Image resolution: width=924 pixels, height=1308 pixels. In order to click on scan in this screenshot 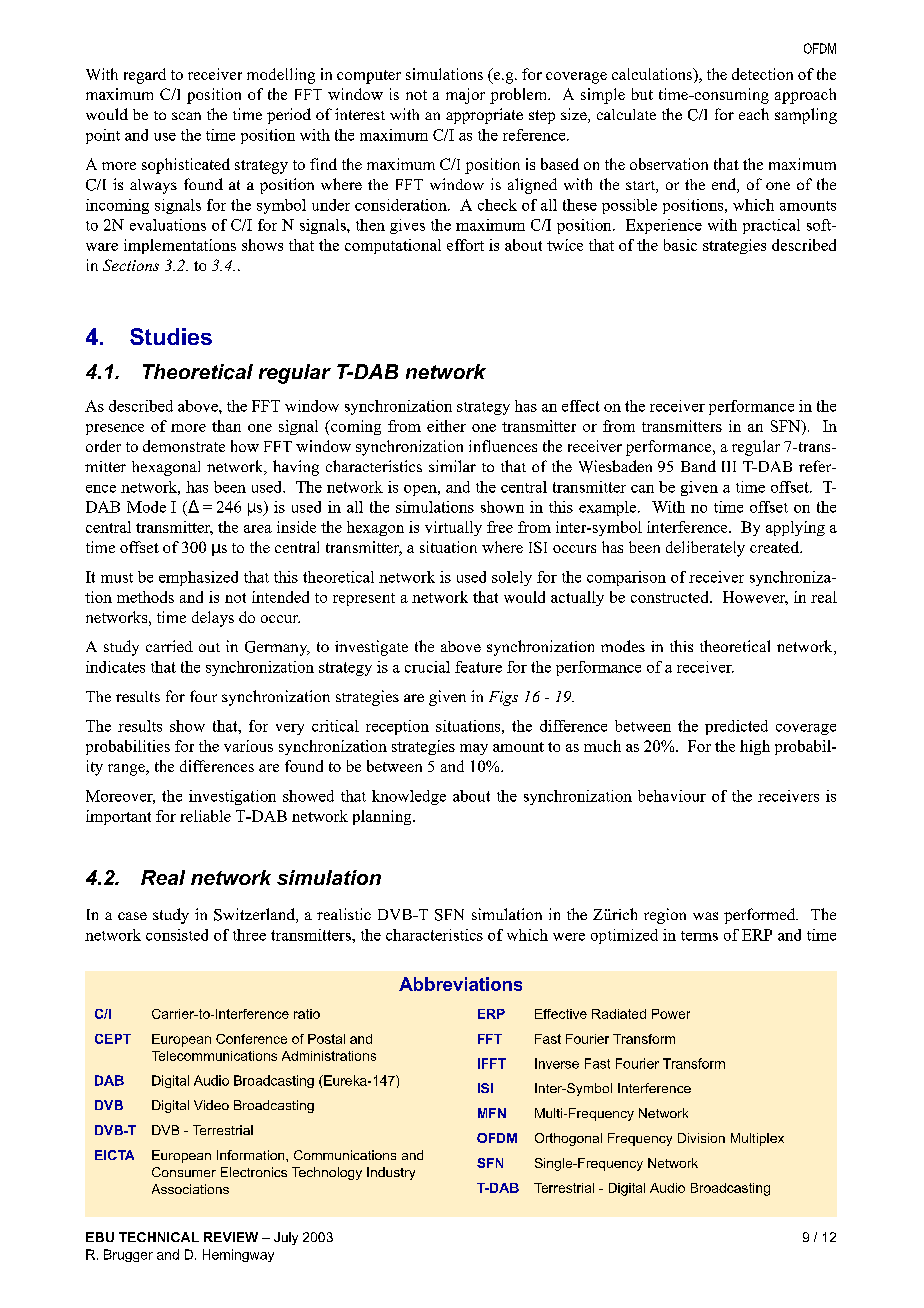, I will do `click(186, 116)`.
